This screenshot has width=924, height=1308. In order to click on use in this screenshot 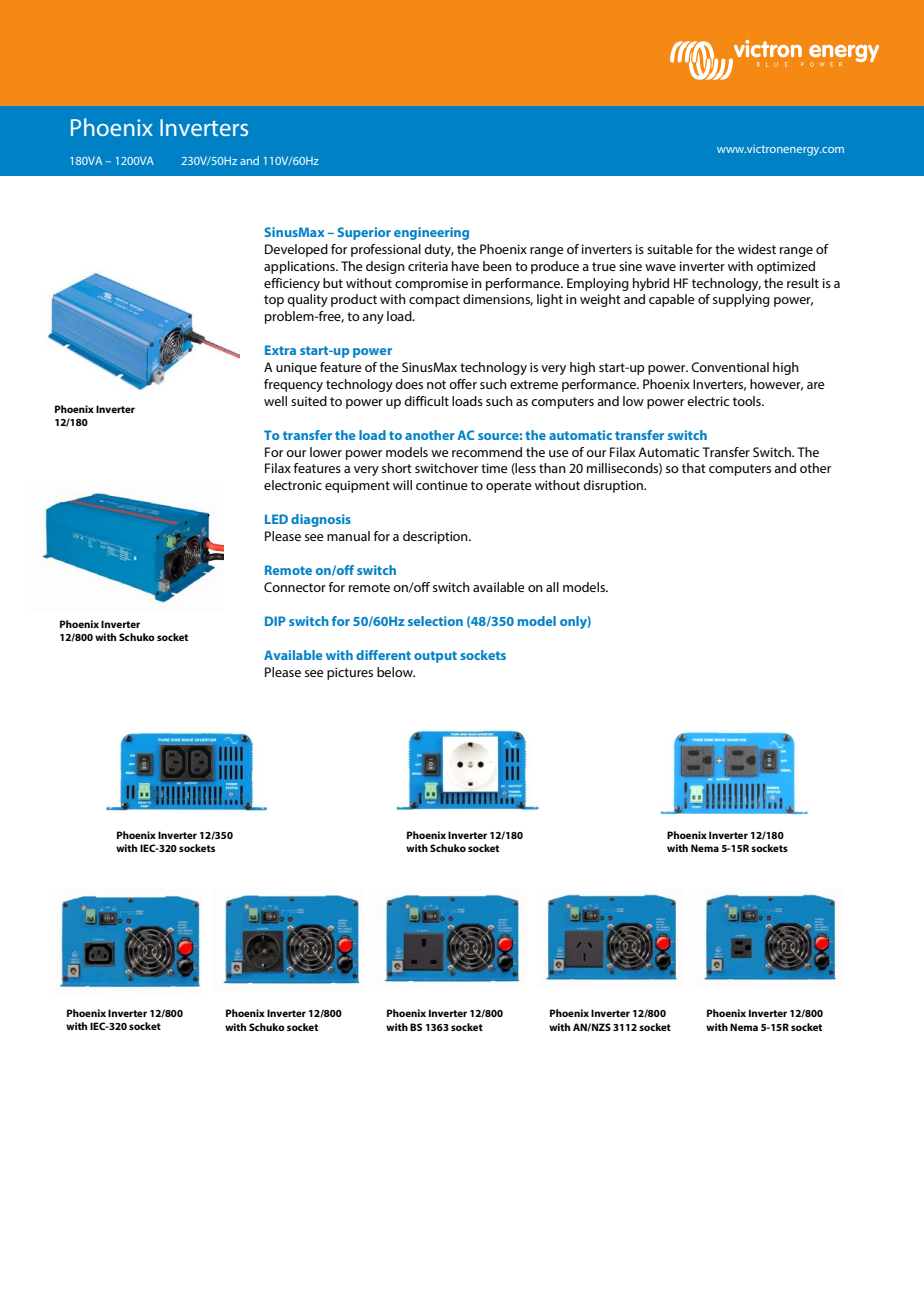, I will do `click(559, 453)`.
